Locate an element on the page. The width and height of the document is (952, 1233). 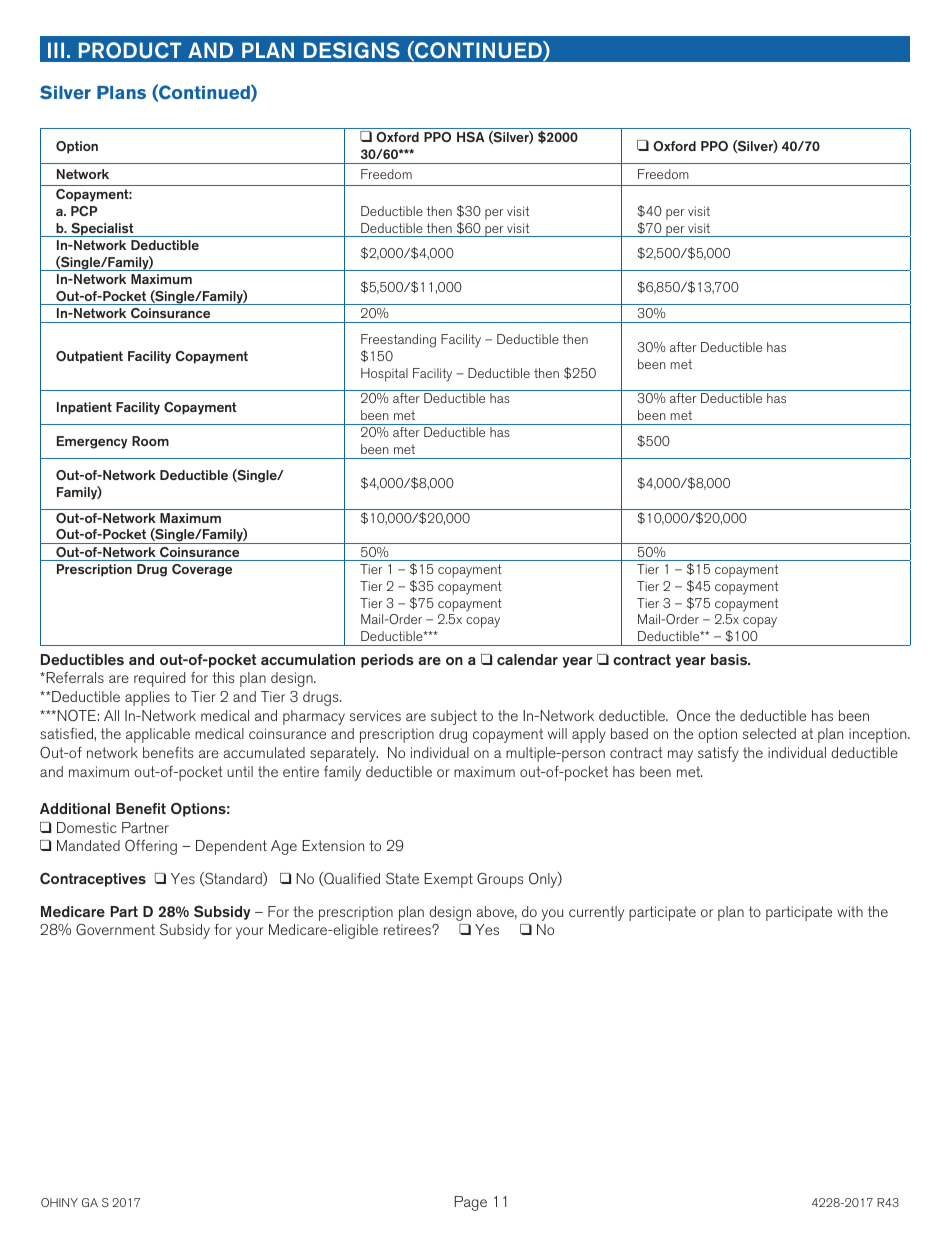
Government is located at coordinates (115, 929).
